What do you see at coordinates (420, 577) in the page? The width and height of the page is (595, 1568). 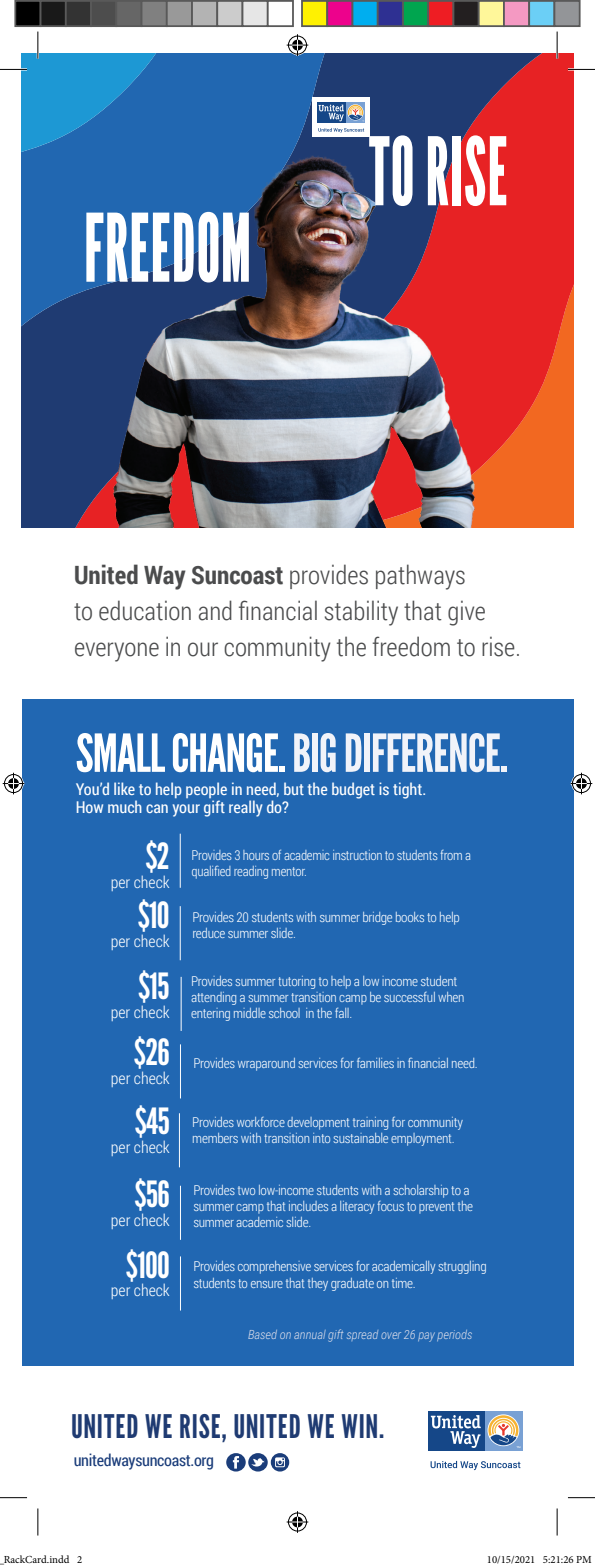 I see `pathways` at bounding box center [420, 577].
